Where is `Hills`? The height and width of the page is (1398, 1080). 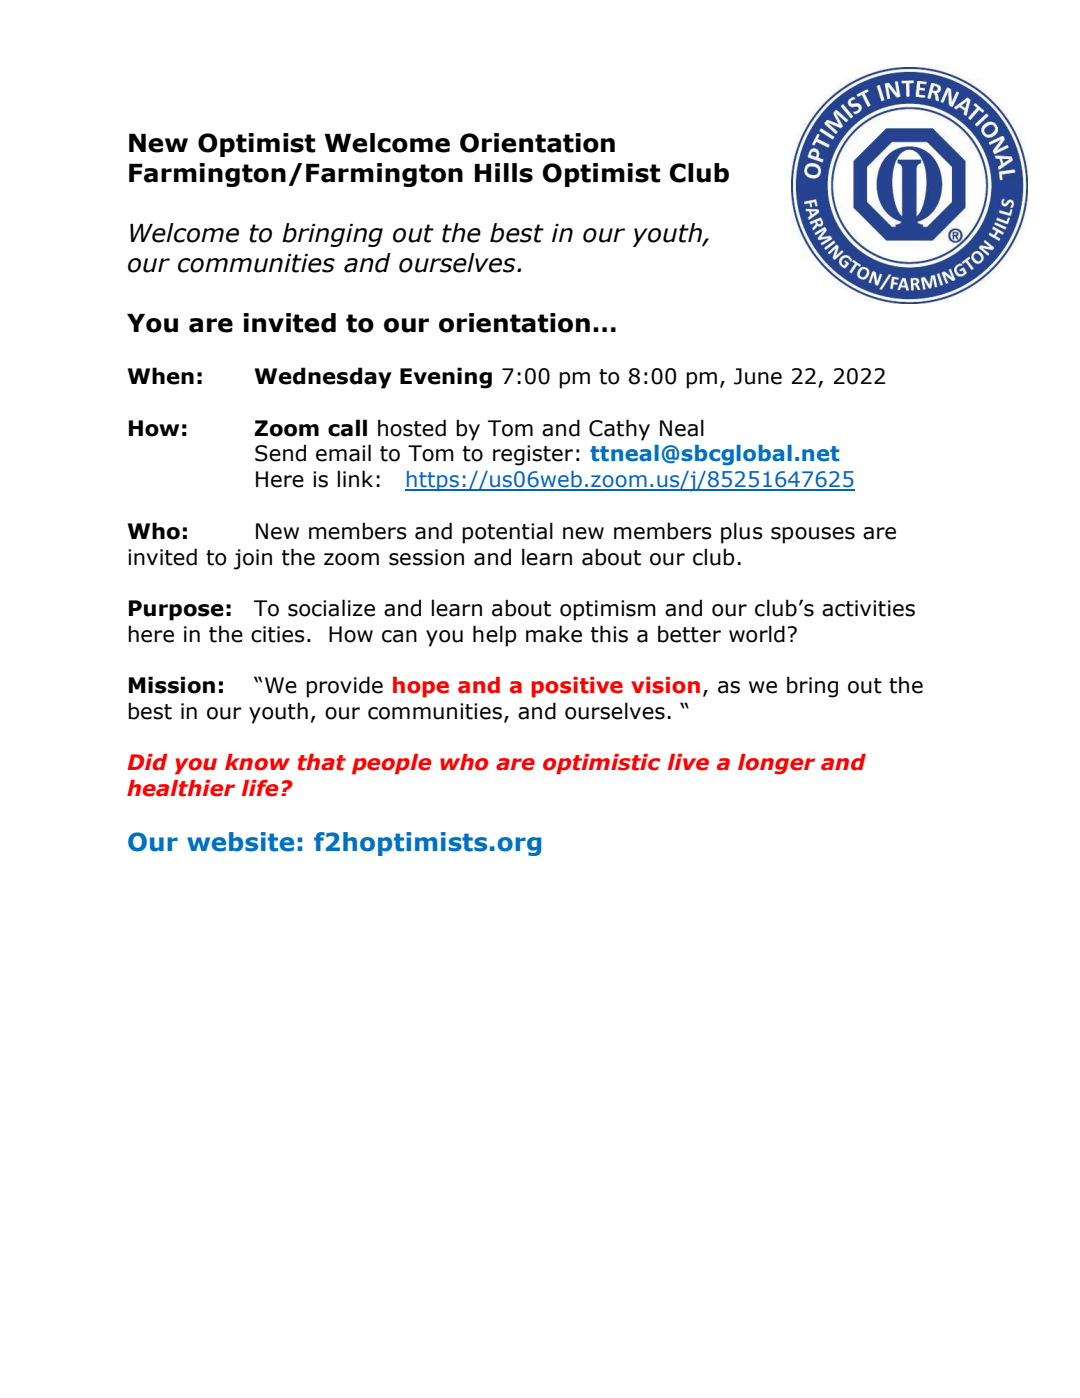 Hills is located at coordinates (504, 173).
